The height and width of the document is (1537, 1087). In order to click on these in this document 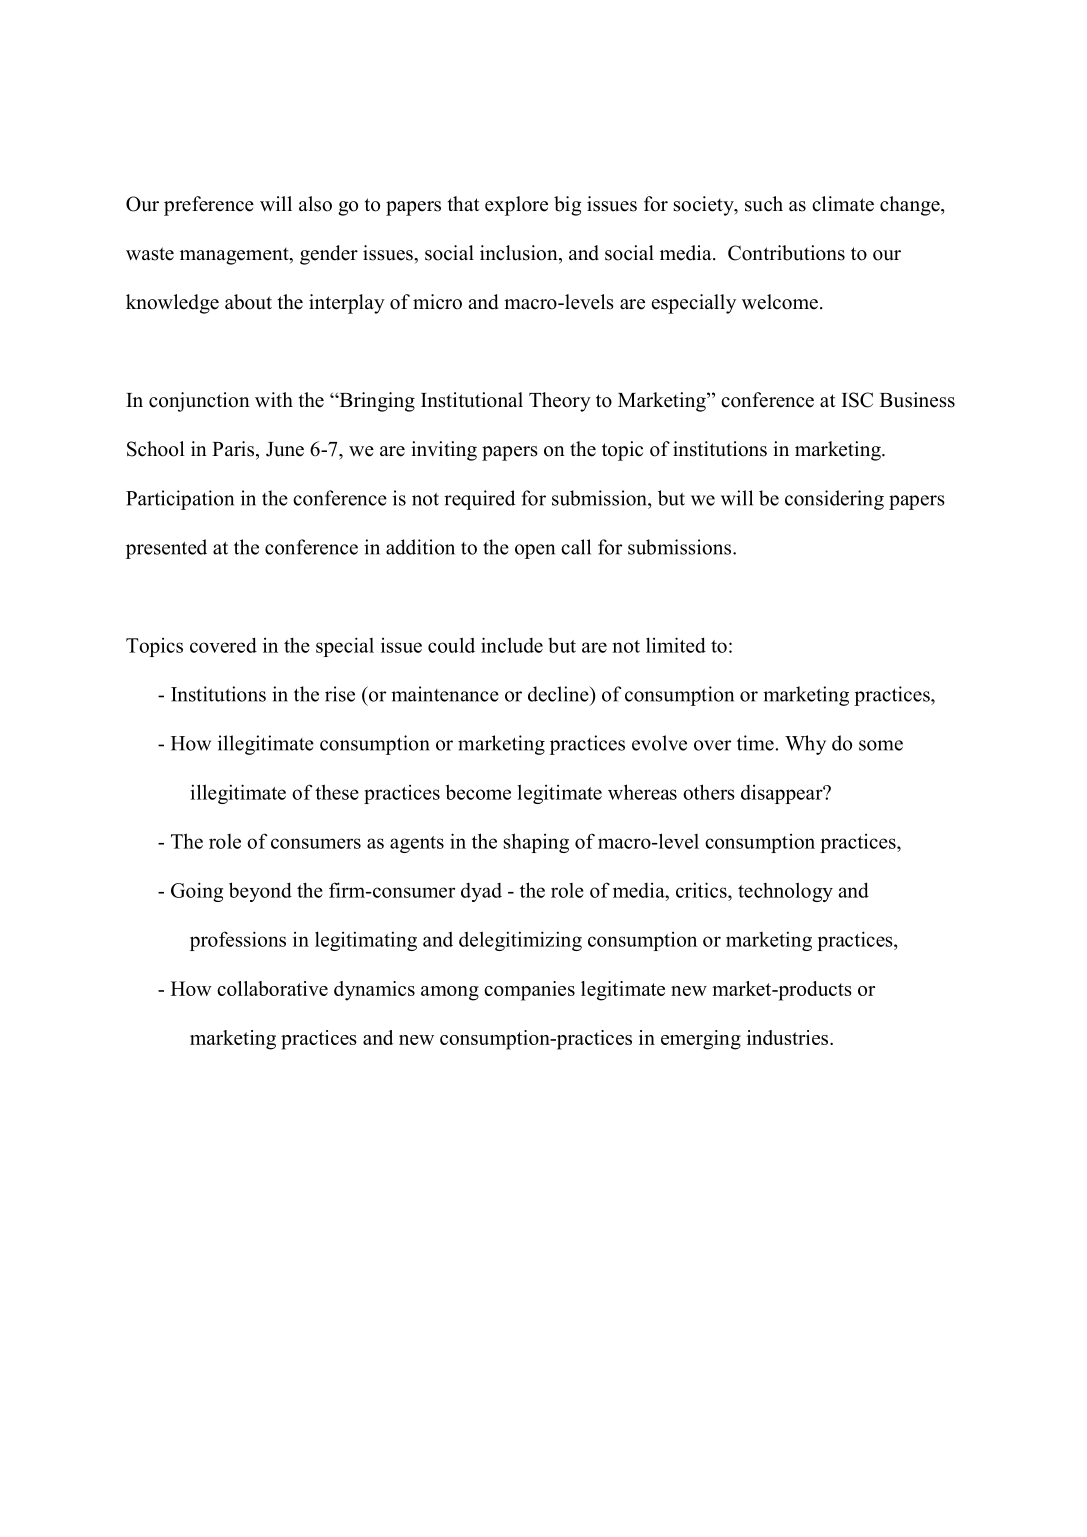, I will do `click(337, 792)`.
